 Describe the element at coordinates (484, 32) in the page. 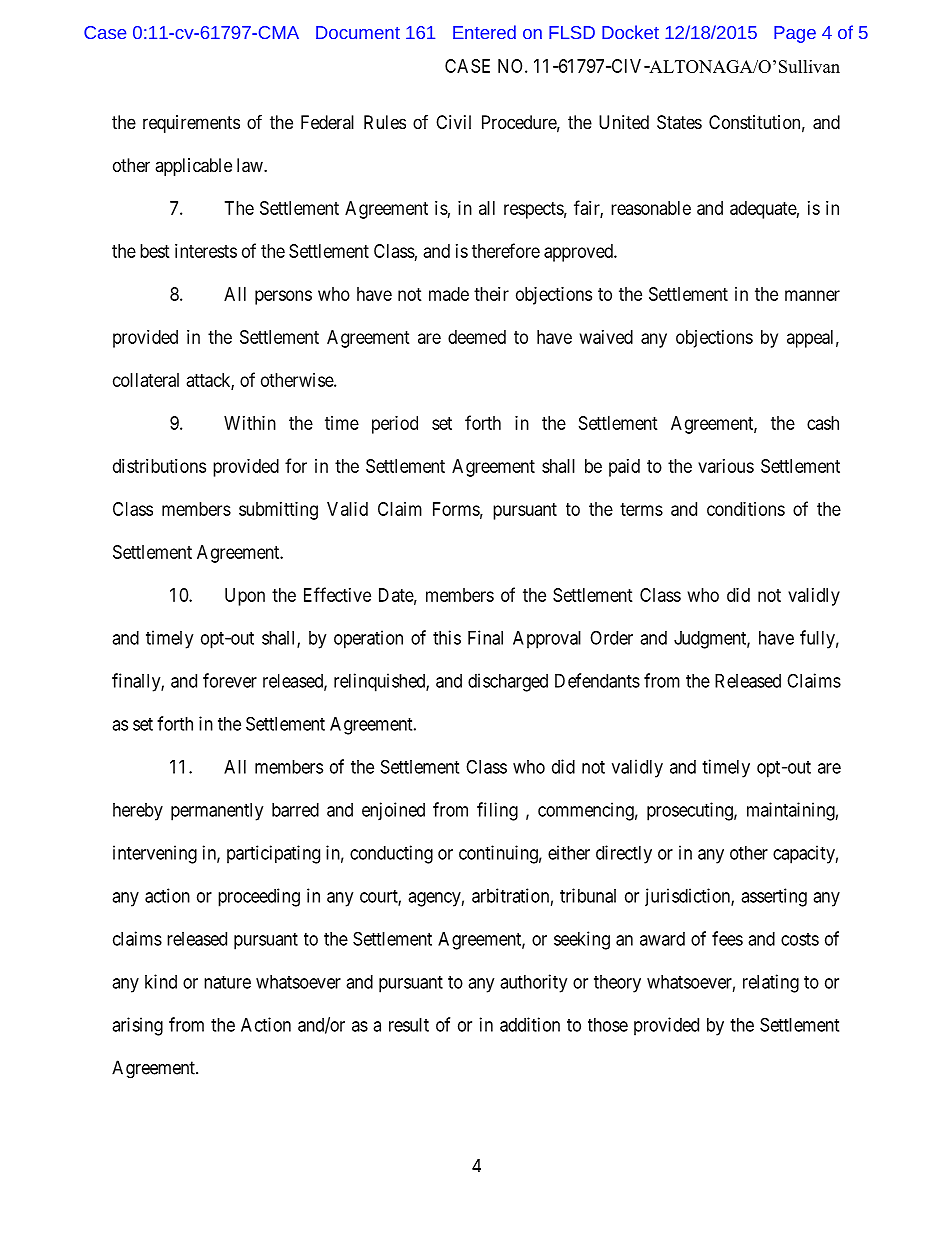

I see `Entered` at that location.
